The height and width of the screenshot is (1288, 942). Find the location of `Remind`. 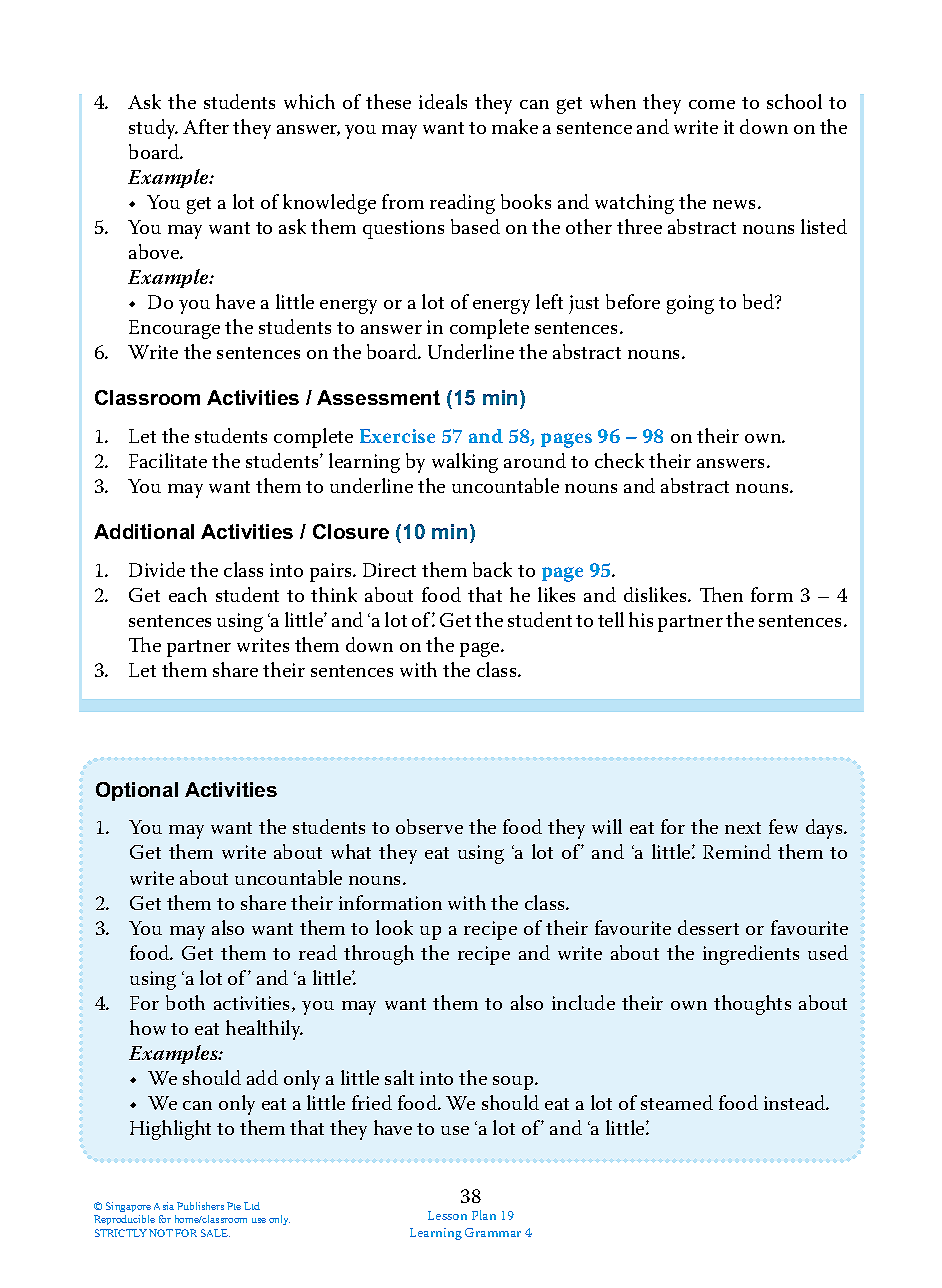

Remind is located at coordinates (737, 851).
